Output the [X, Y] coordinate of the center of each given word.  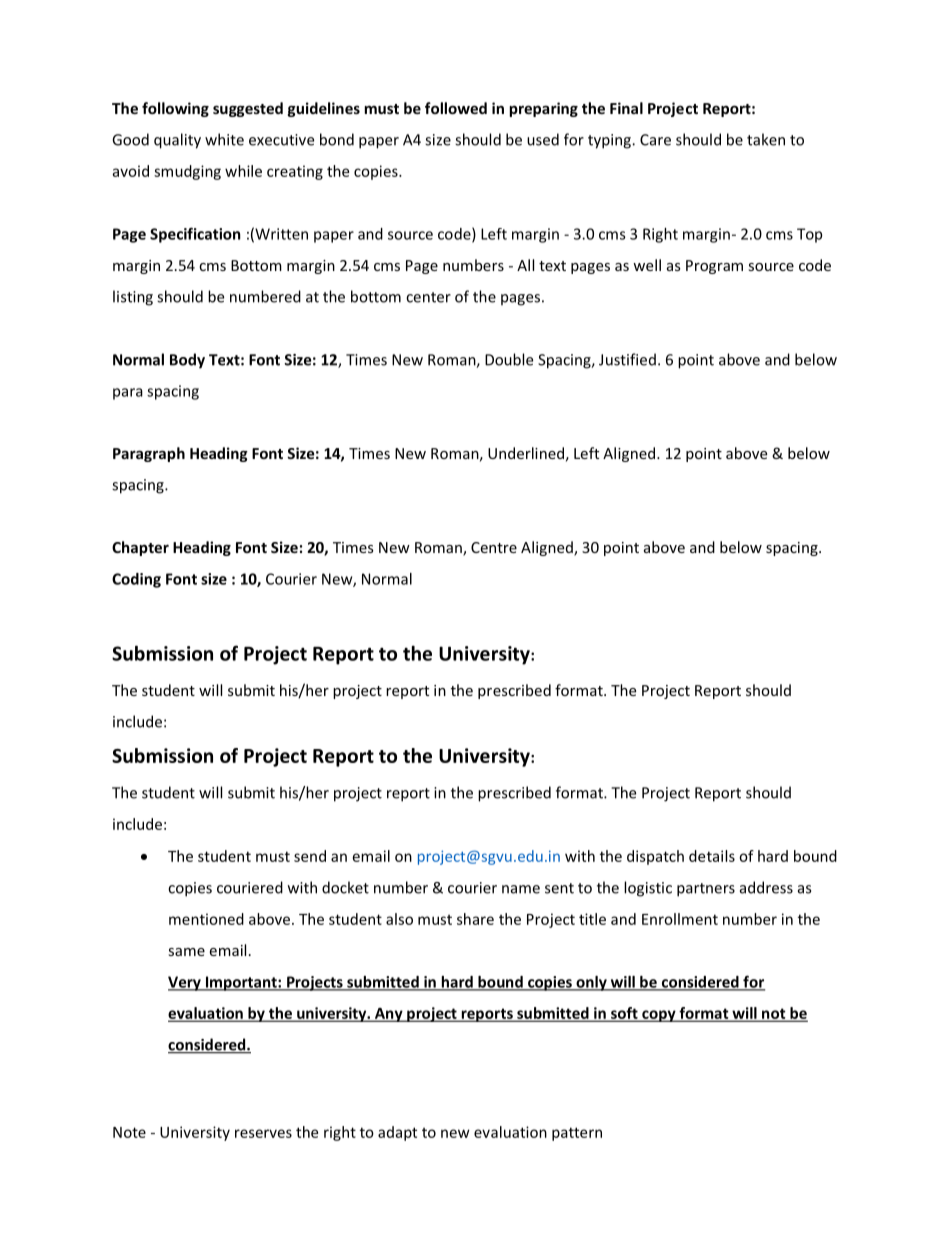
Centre [494, 547]
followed [456, 108]
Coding [136, 580]
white [224, 139]
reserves [263, 1133]
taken [766, 139]
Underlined [526, 453]
